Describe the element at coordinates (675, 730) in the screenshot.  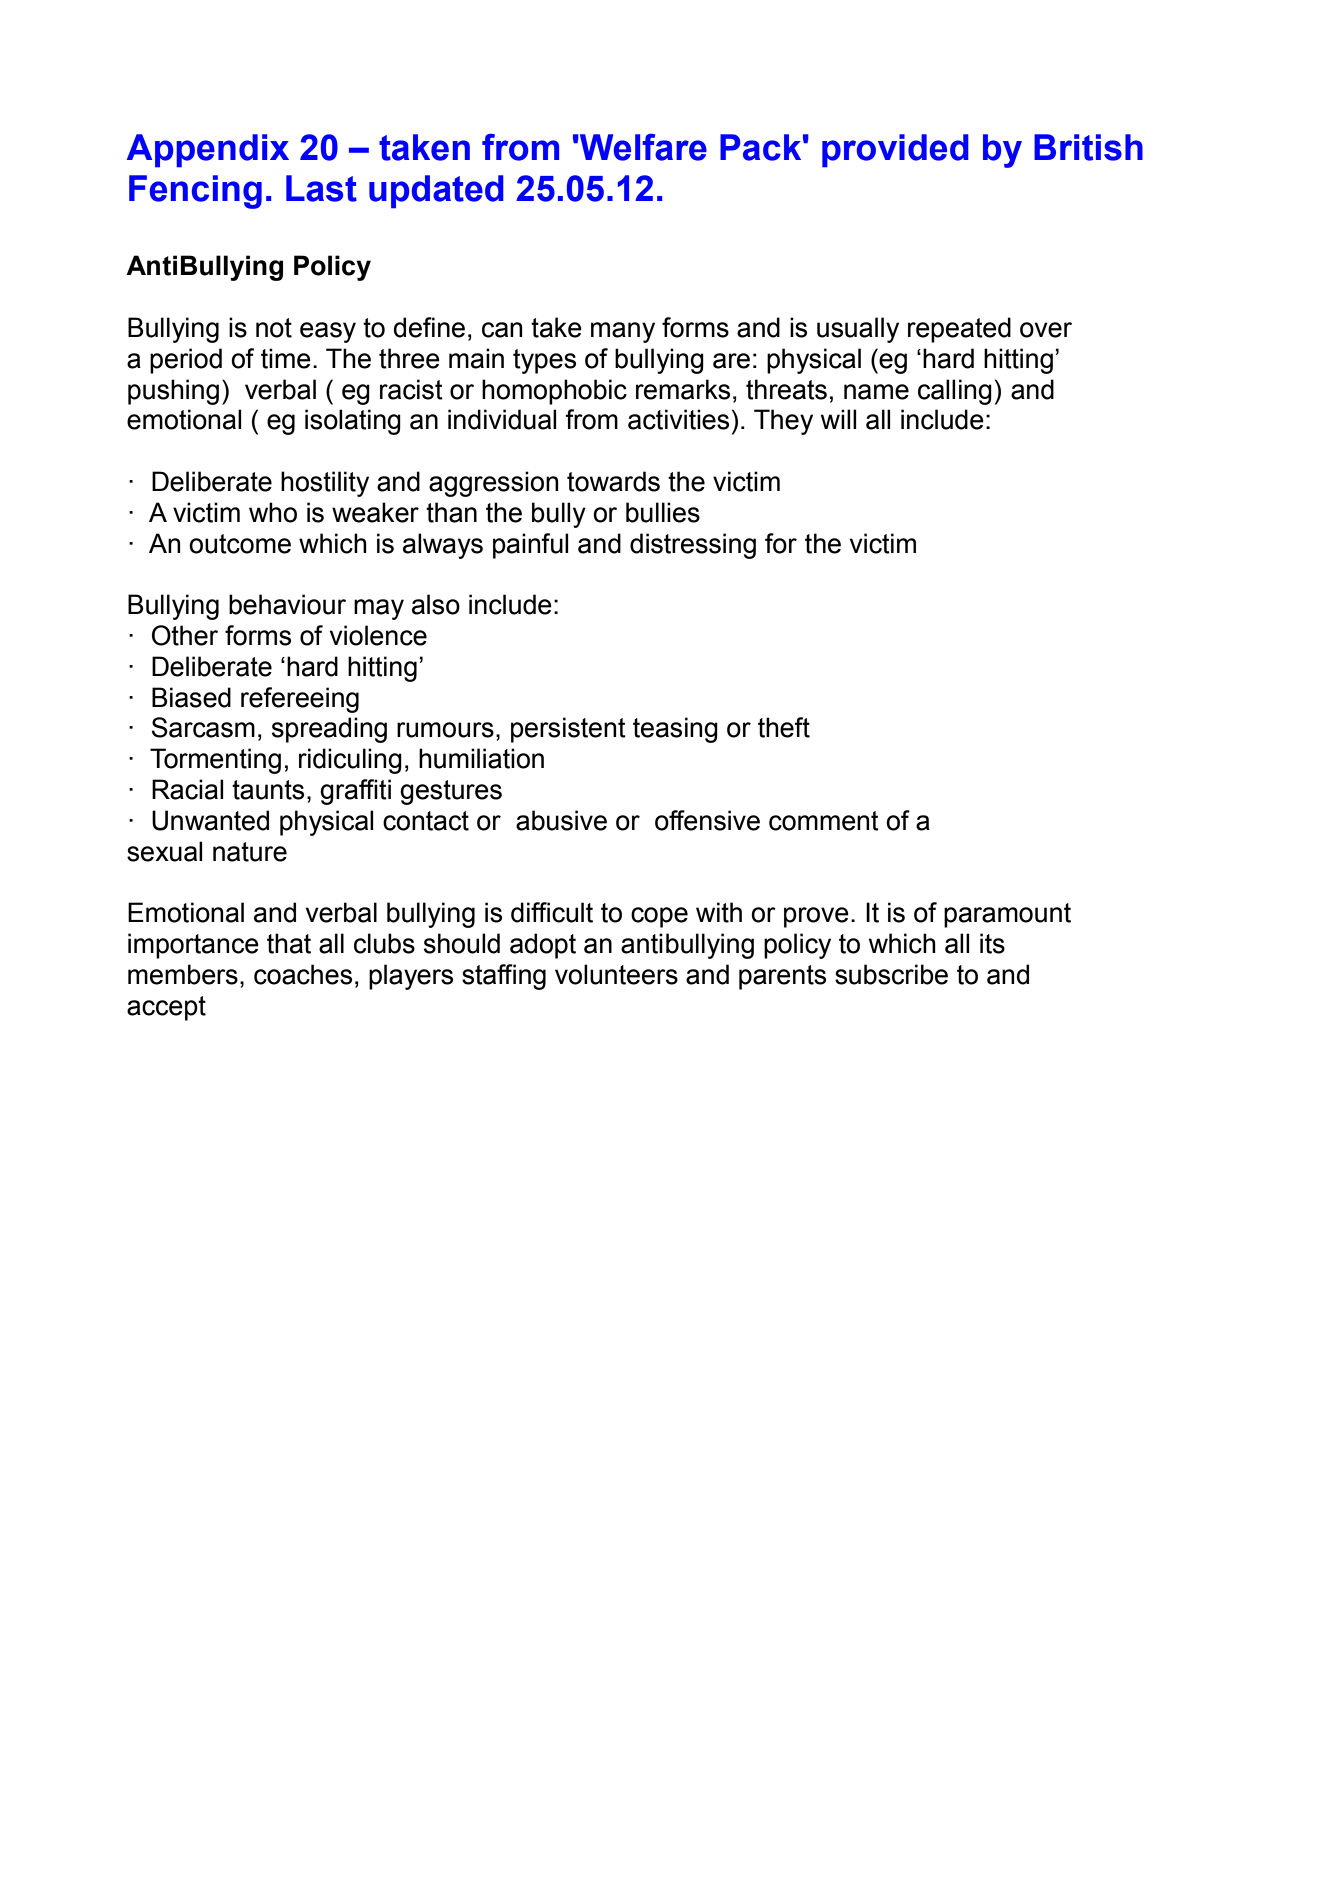
I see `teasing` at that location.
